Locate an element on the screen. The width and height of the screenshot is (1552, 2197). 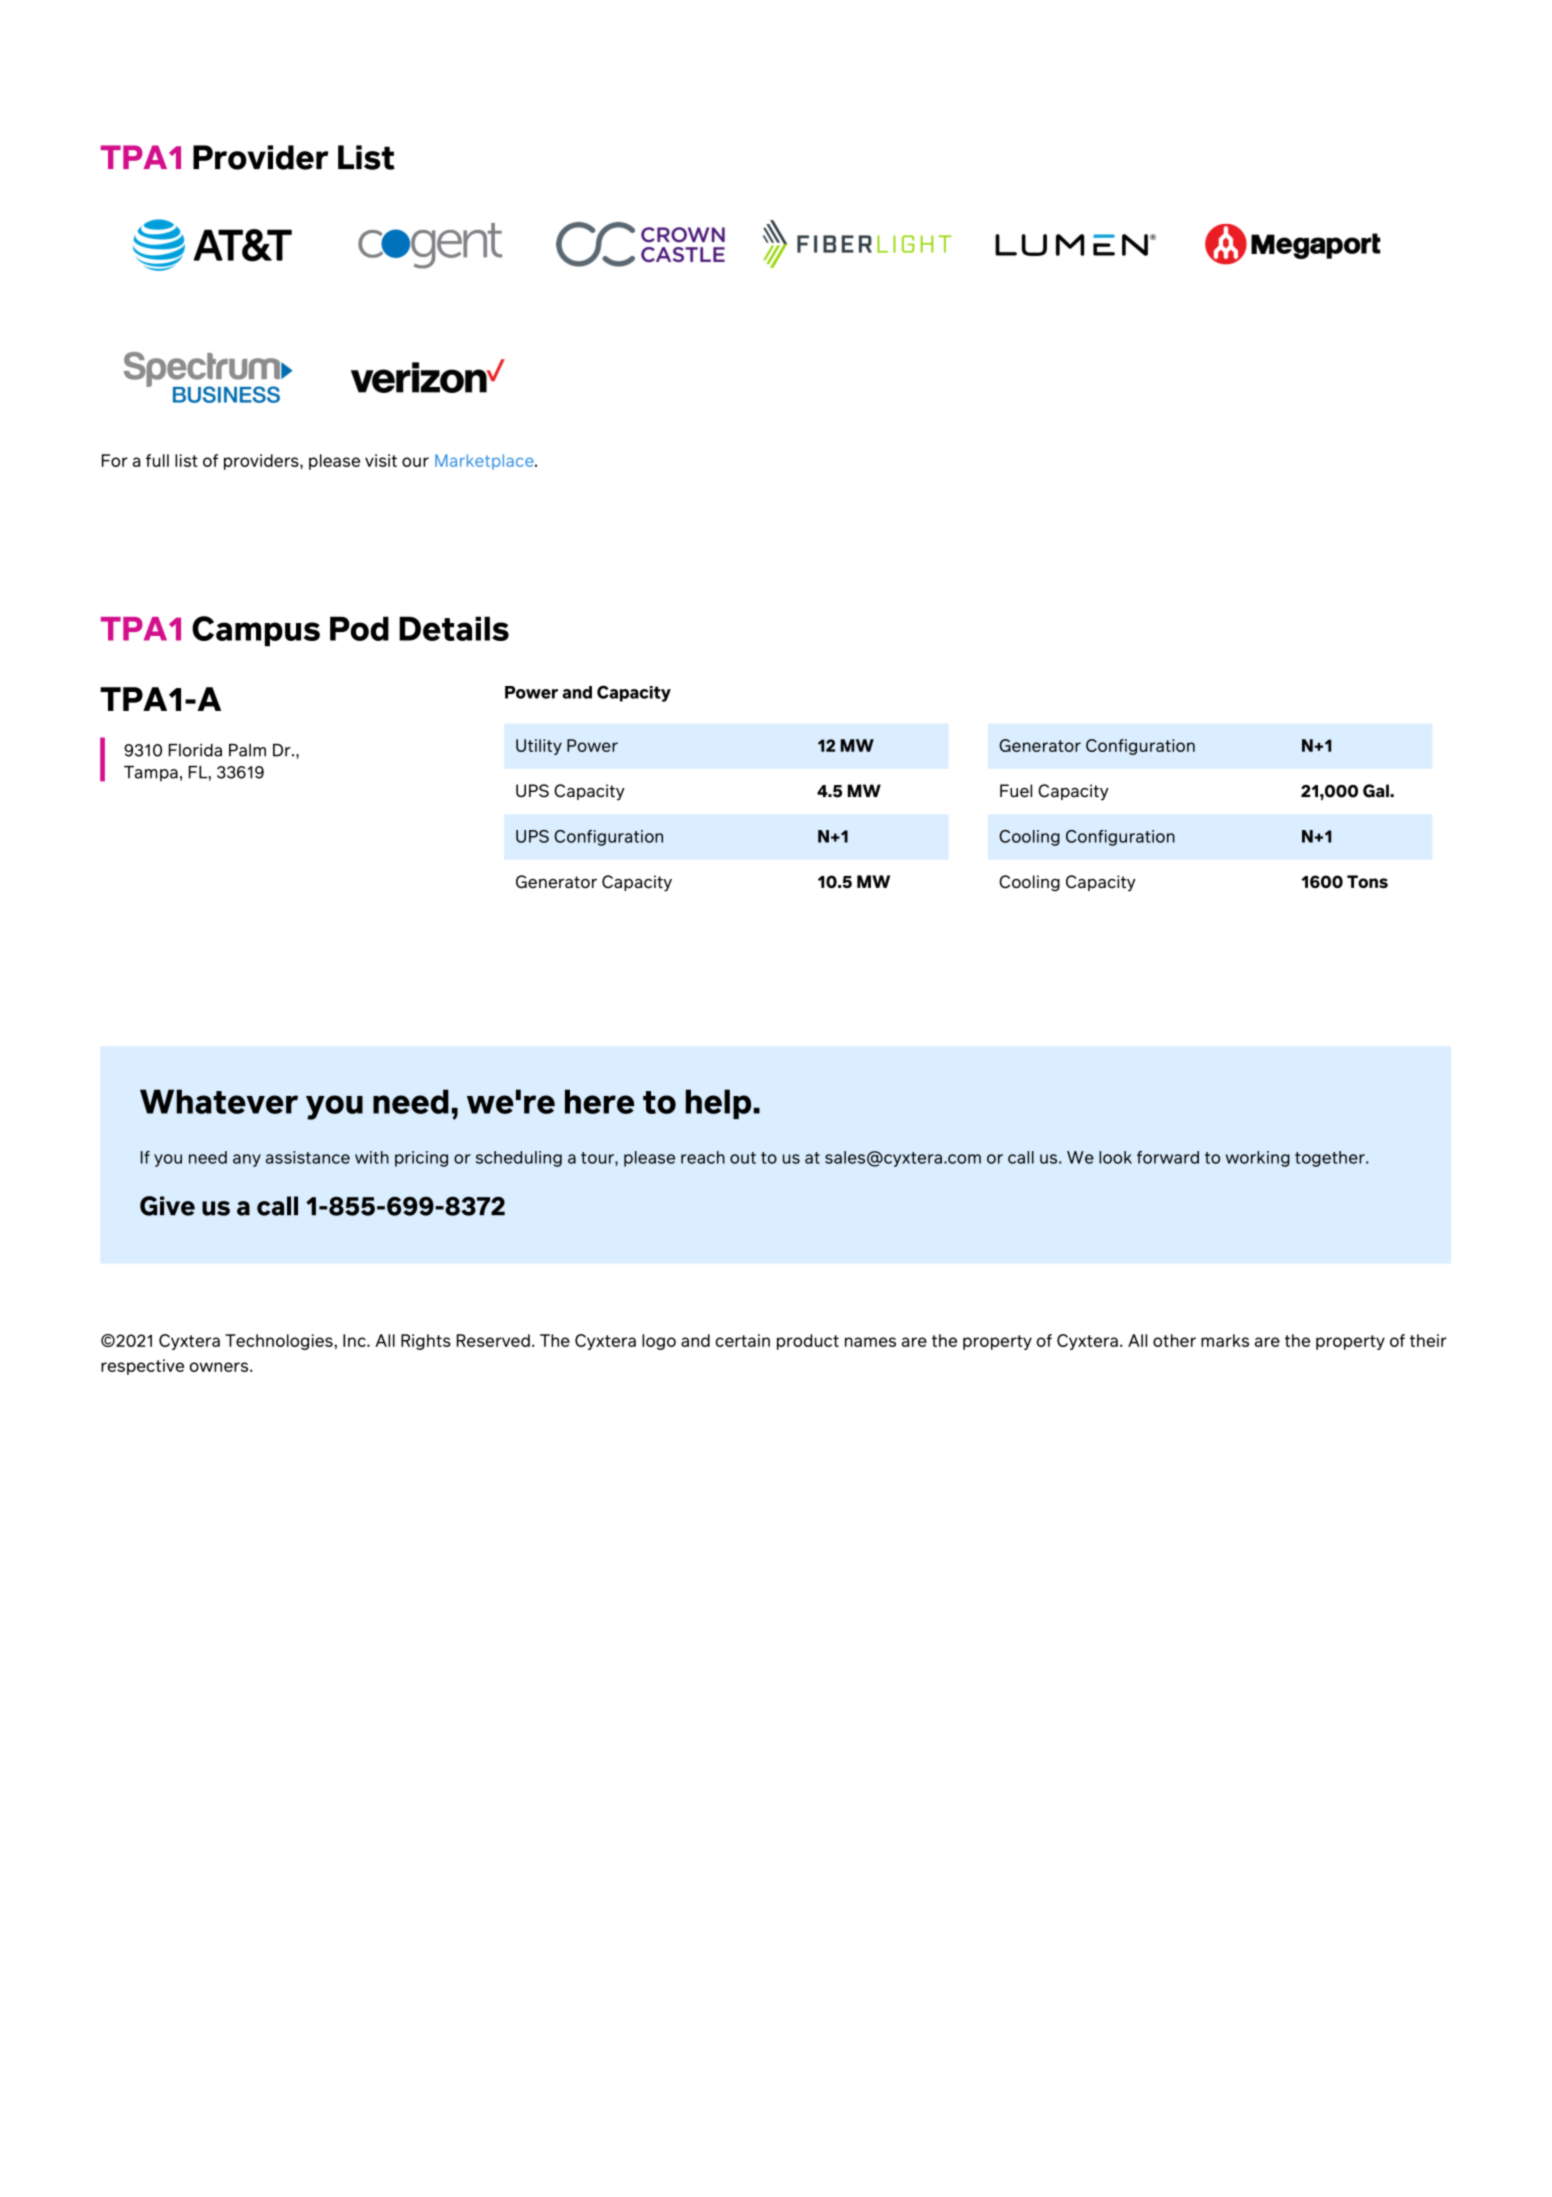
providers is located at coordinates (262, 462).
